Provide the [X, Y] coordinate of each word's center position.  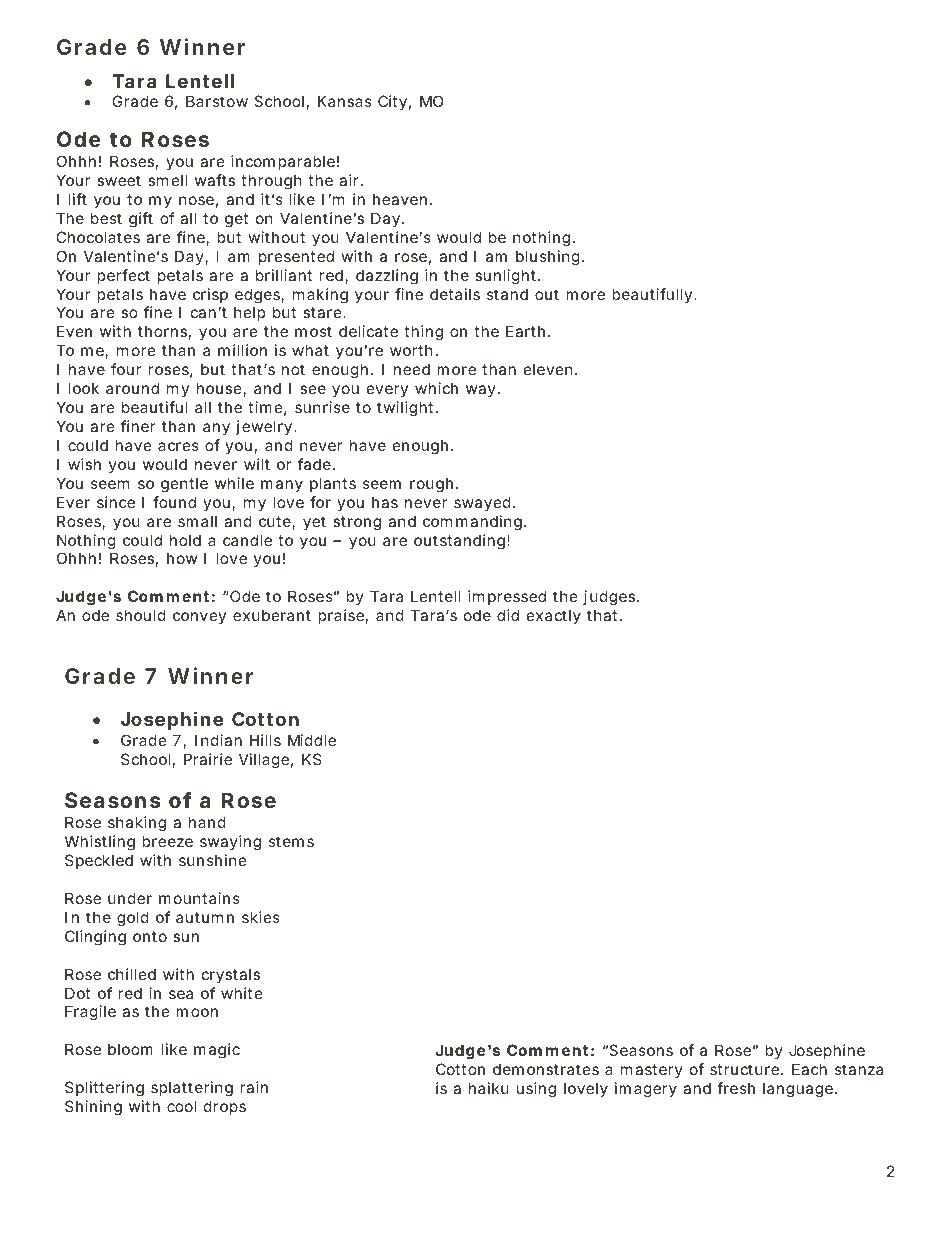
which [436, 388]
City [392, 102]
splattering [192, 1089]
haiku [489, 1088]
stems [291, 841]
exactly [554, 616]
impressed [507, 597]
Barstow [217, 101]
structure [744, 1069]
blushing [548, 258]
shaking [137, 824]
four [126, 369]
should [141, 615]
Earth [525, 331]
